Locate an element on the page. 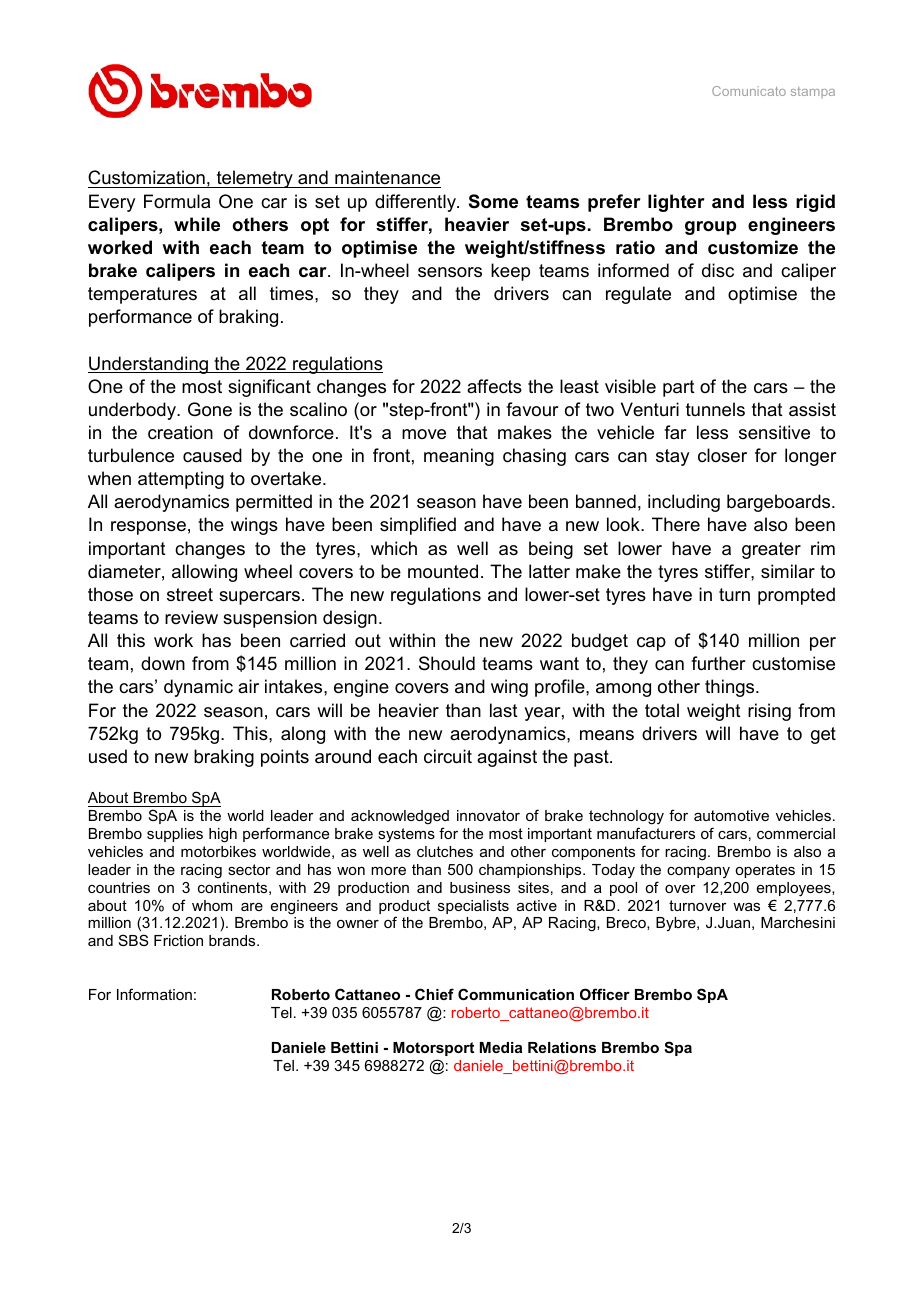  operates is located at coordinates (765, 871).
